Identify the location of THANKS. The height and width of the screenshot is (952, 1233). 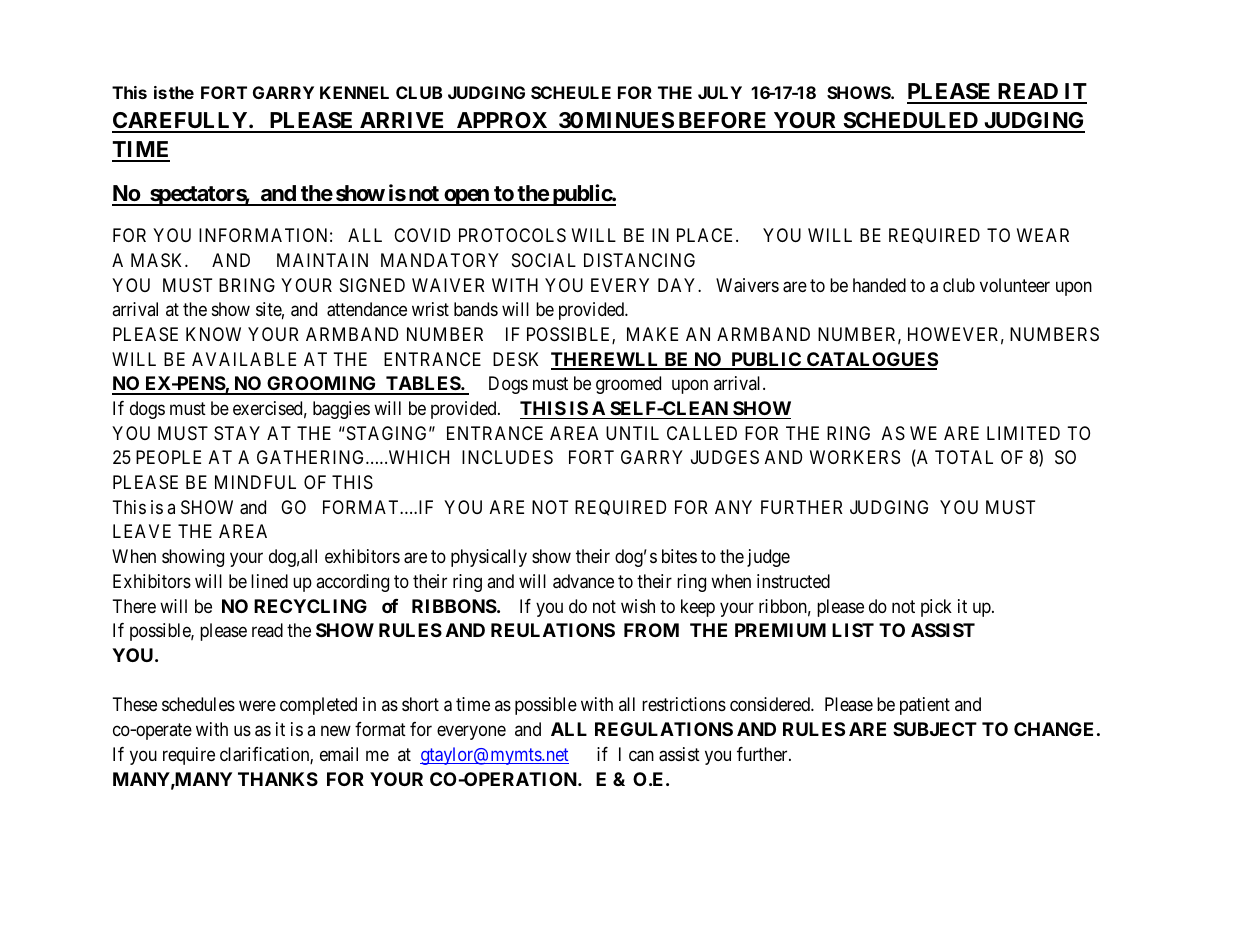
(278, 779).
